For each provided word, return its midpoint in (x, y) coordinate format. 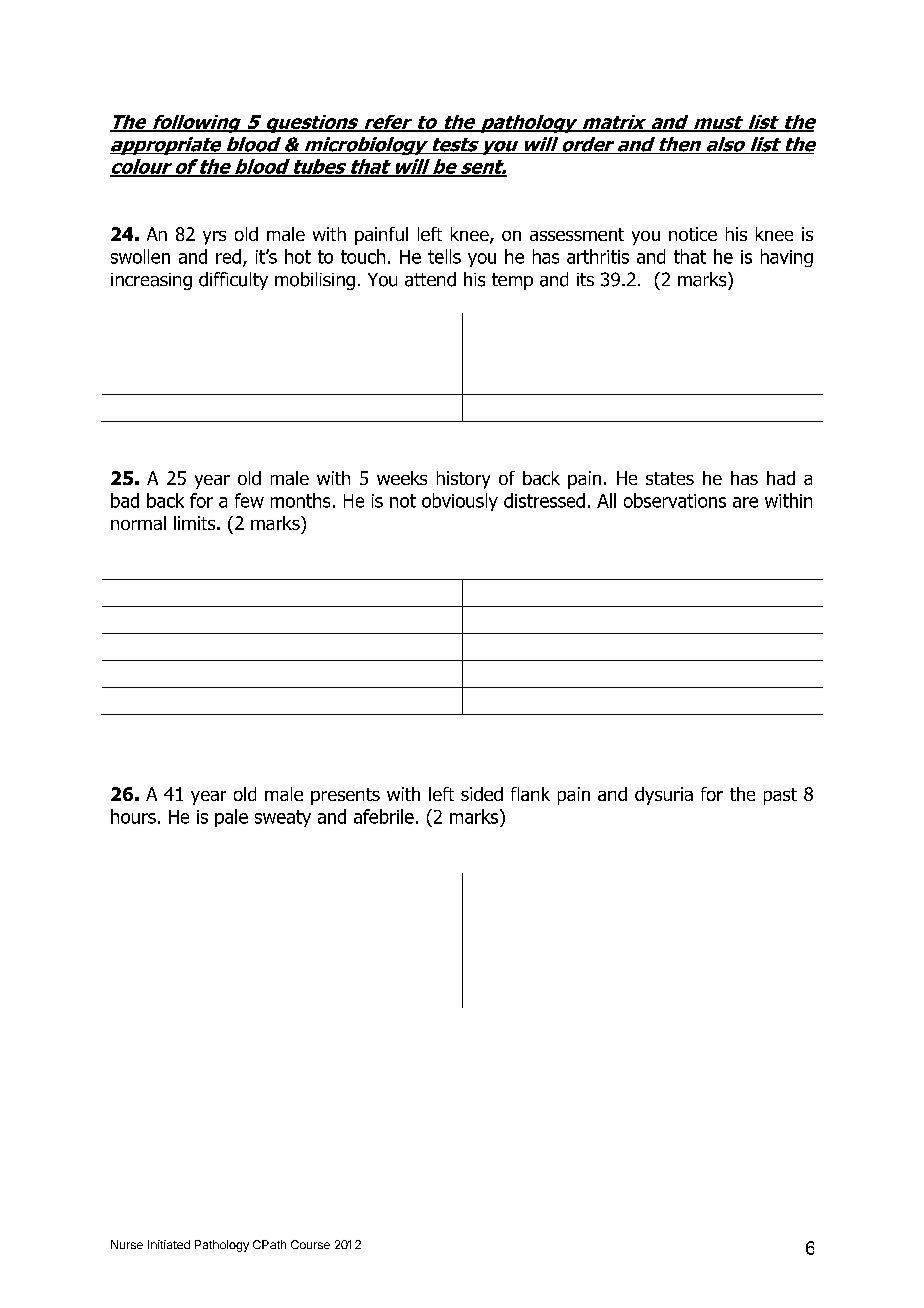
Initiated (169, 1244)
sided (482, 794)
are (745, 502)
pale (231, 818)
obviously (460, 502)
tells (444, 256)
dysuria (664, 796)
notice (693, 234)
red (228, 256)
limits (196, 523)
